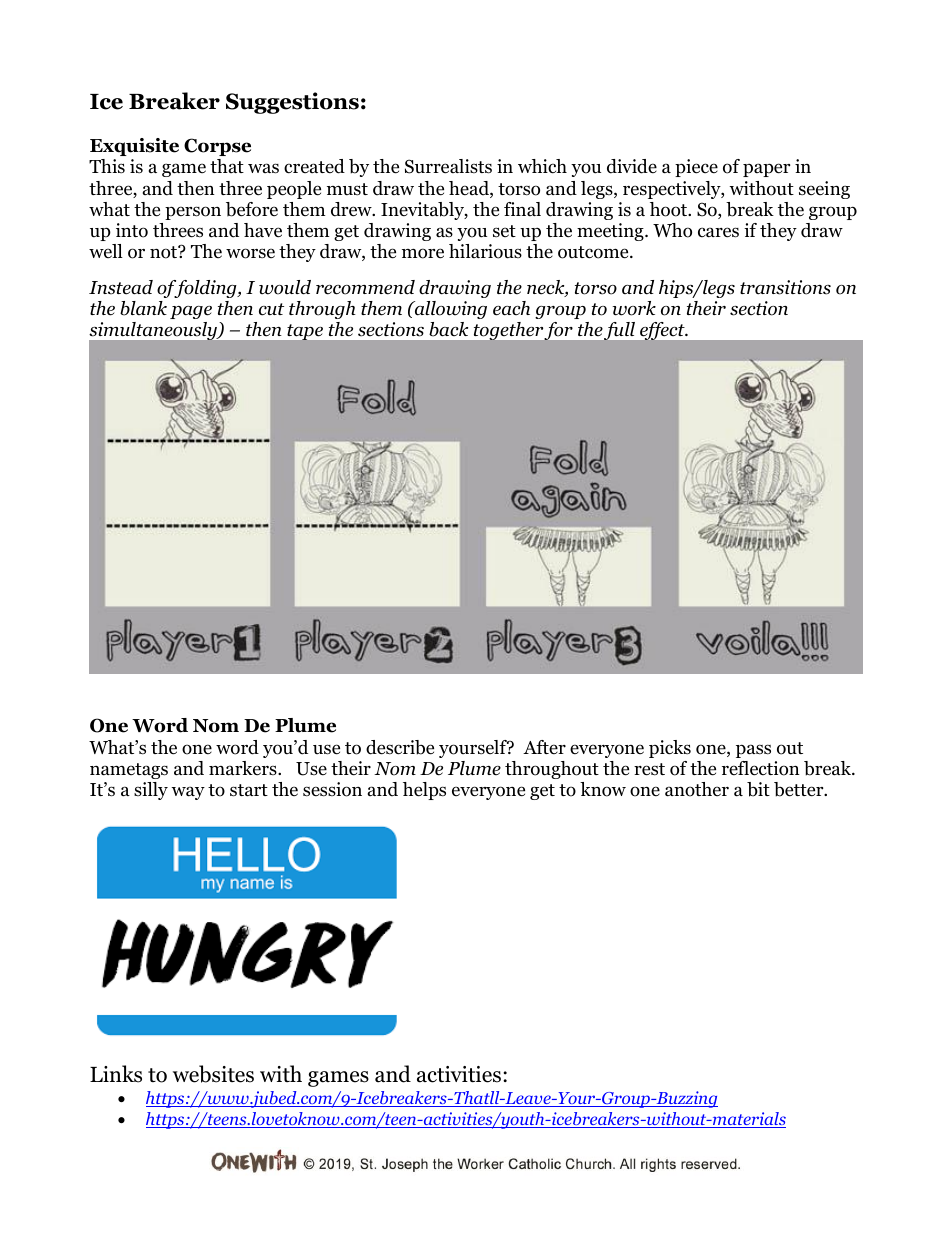  Describe the element at coordinates (753, 751) in the screenshot. I see `pass` at that location.
